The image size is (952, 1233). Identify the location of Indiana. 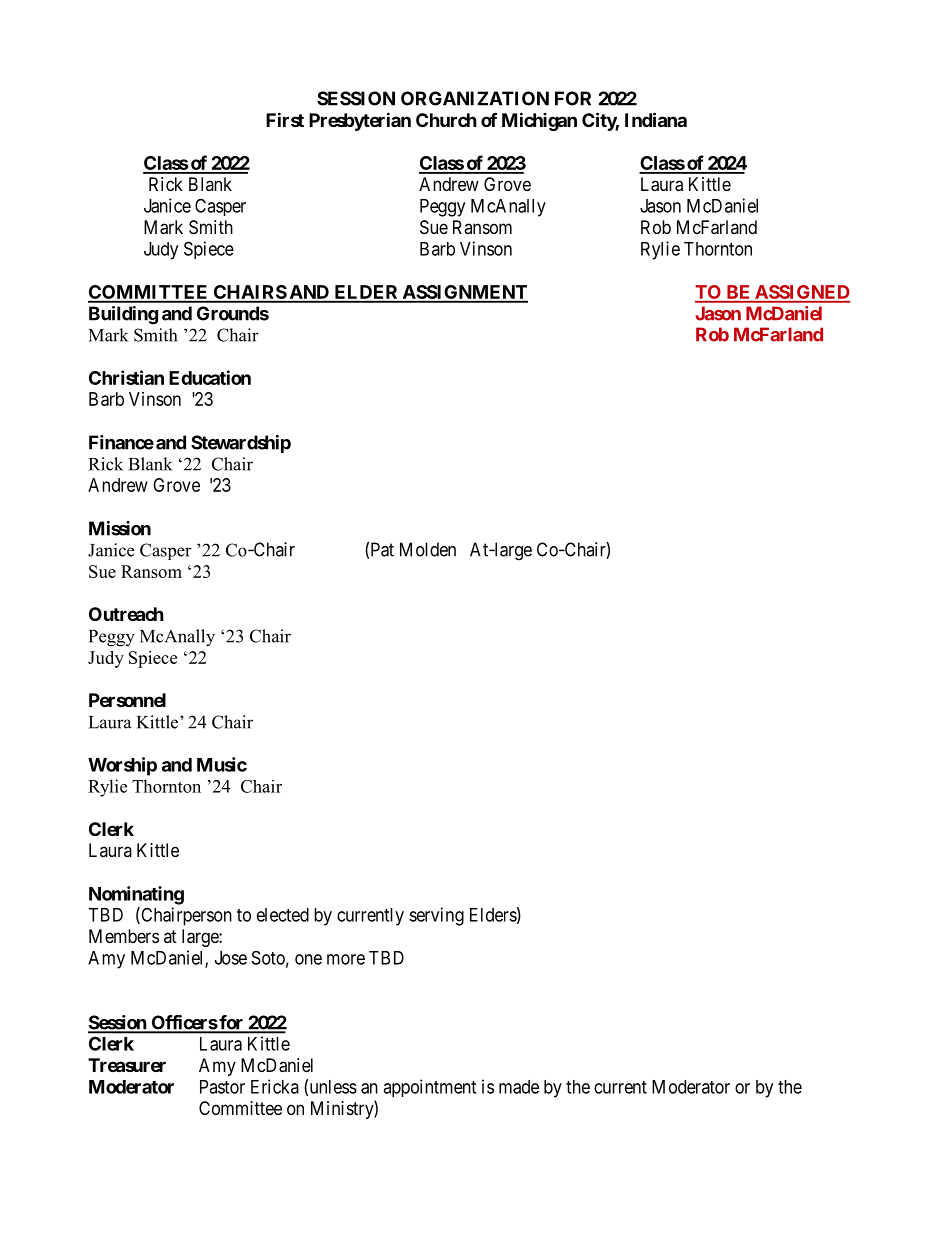
(656, 119).
